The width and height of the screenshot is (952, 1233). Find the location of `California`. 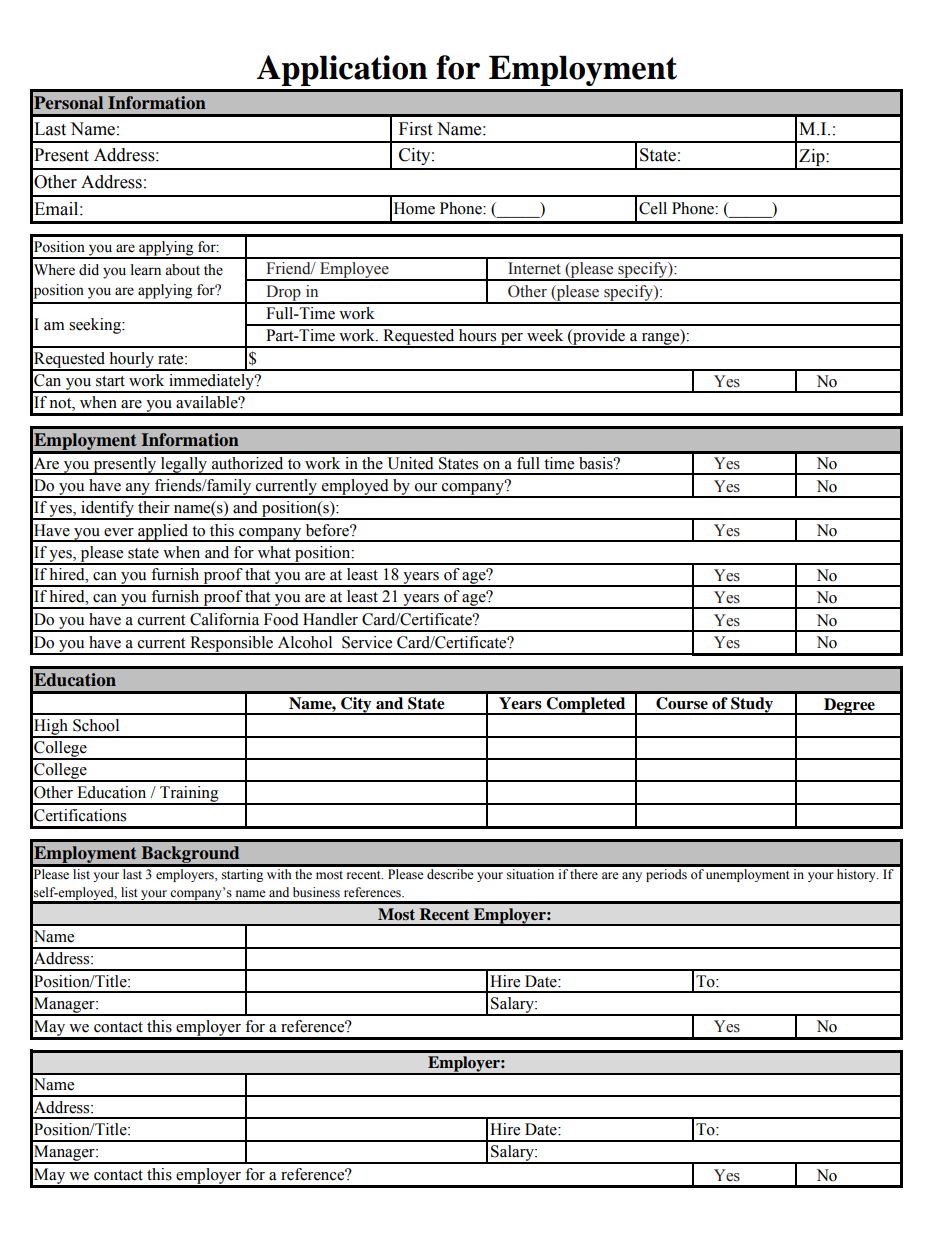

California is located at coordinates (224, 619).
